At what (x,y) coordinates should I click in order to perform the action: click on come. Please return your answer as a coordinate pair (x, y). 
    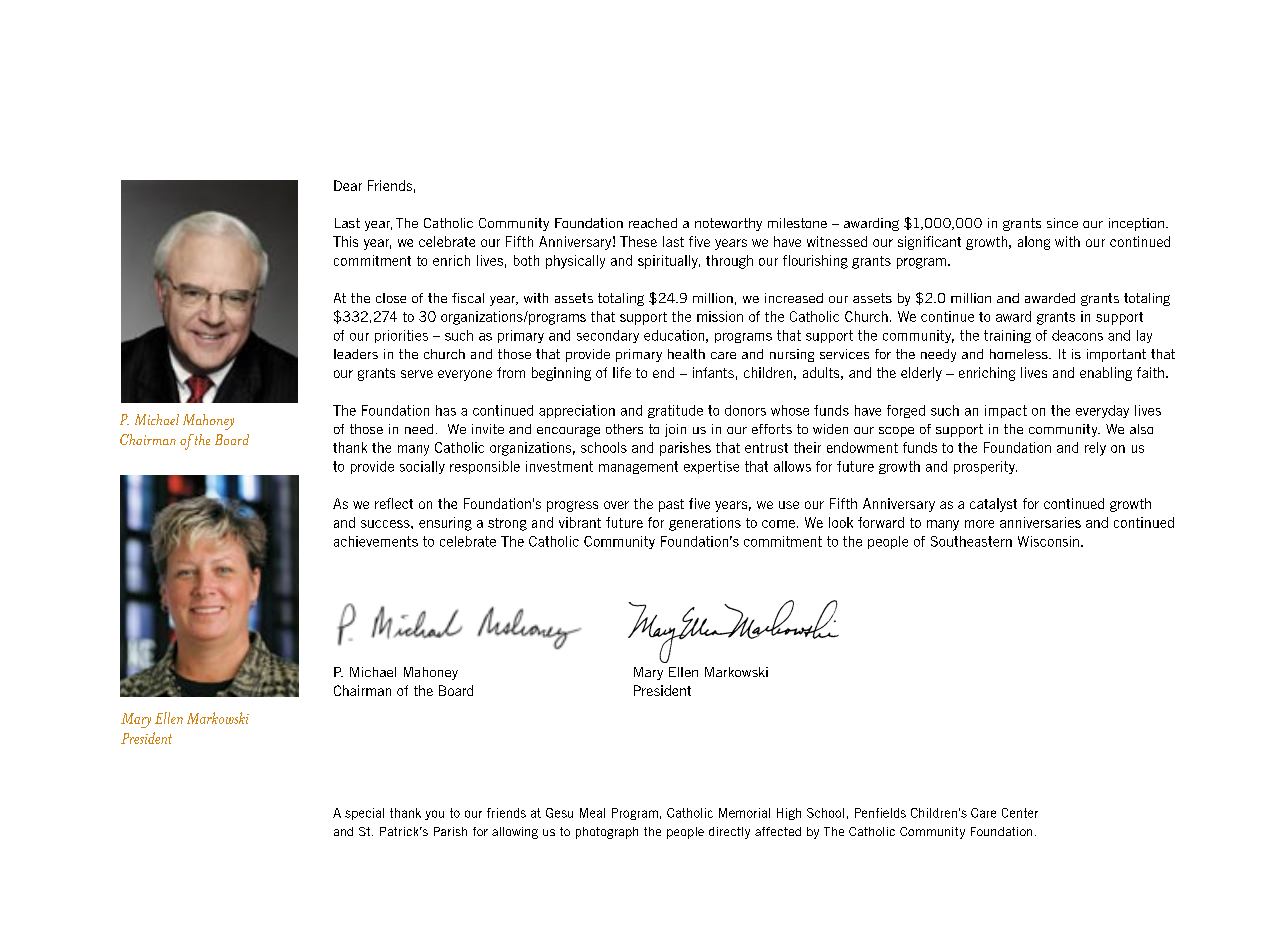
    Looking at the image, I should click on (778, 524).
